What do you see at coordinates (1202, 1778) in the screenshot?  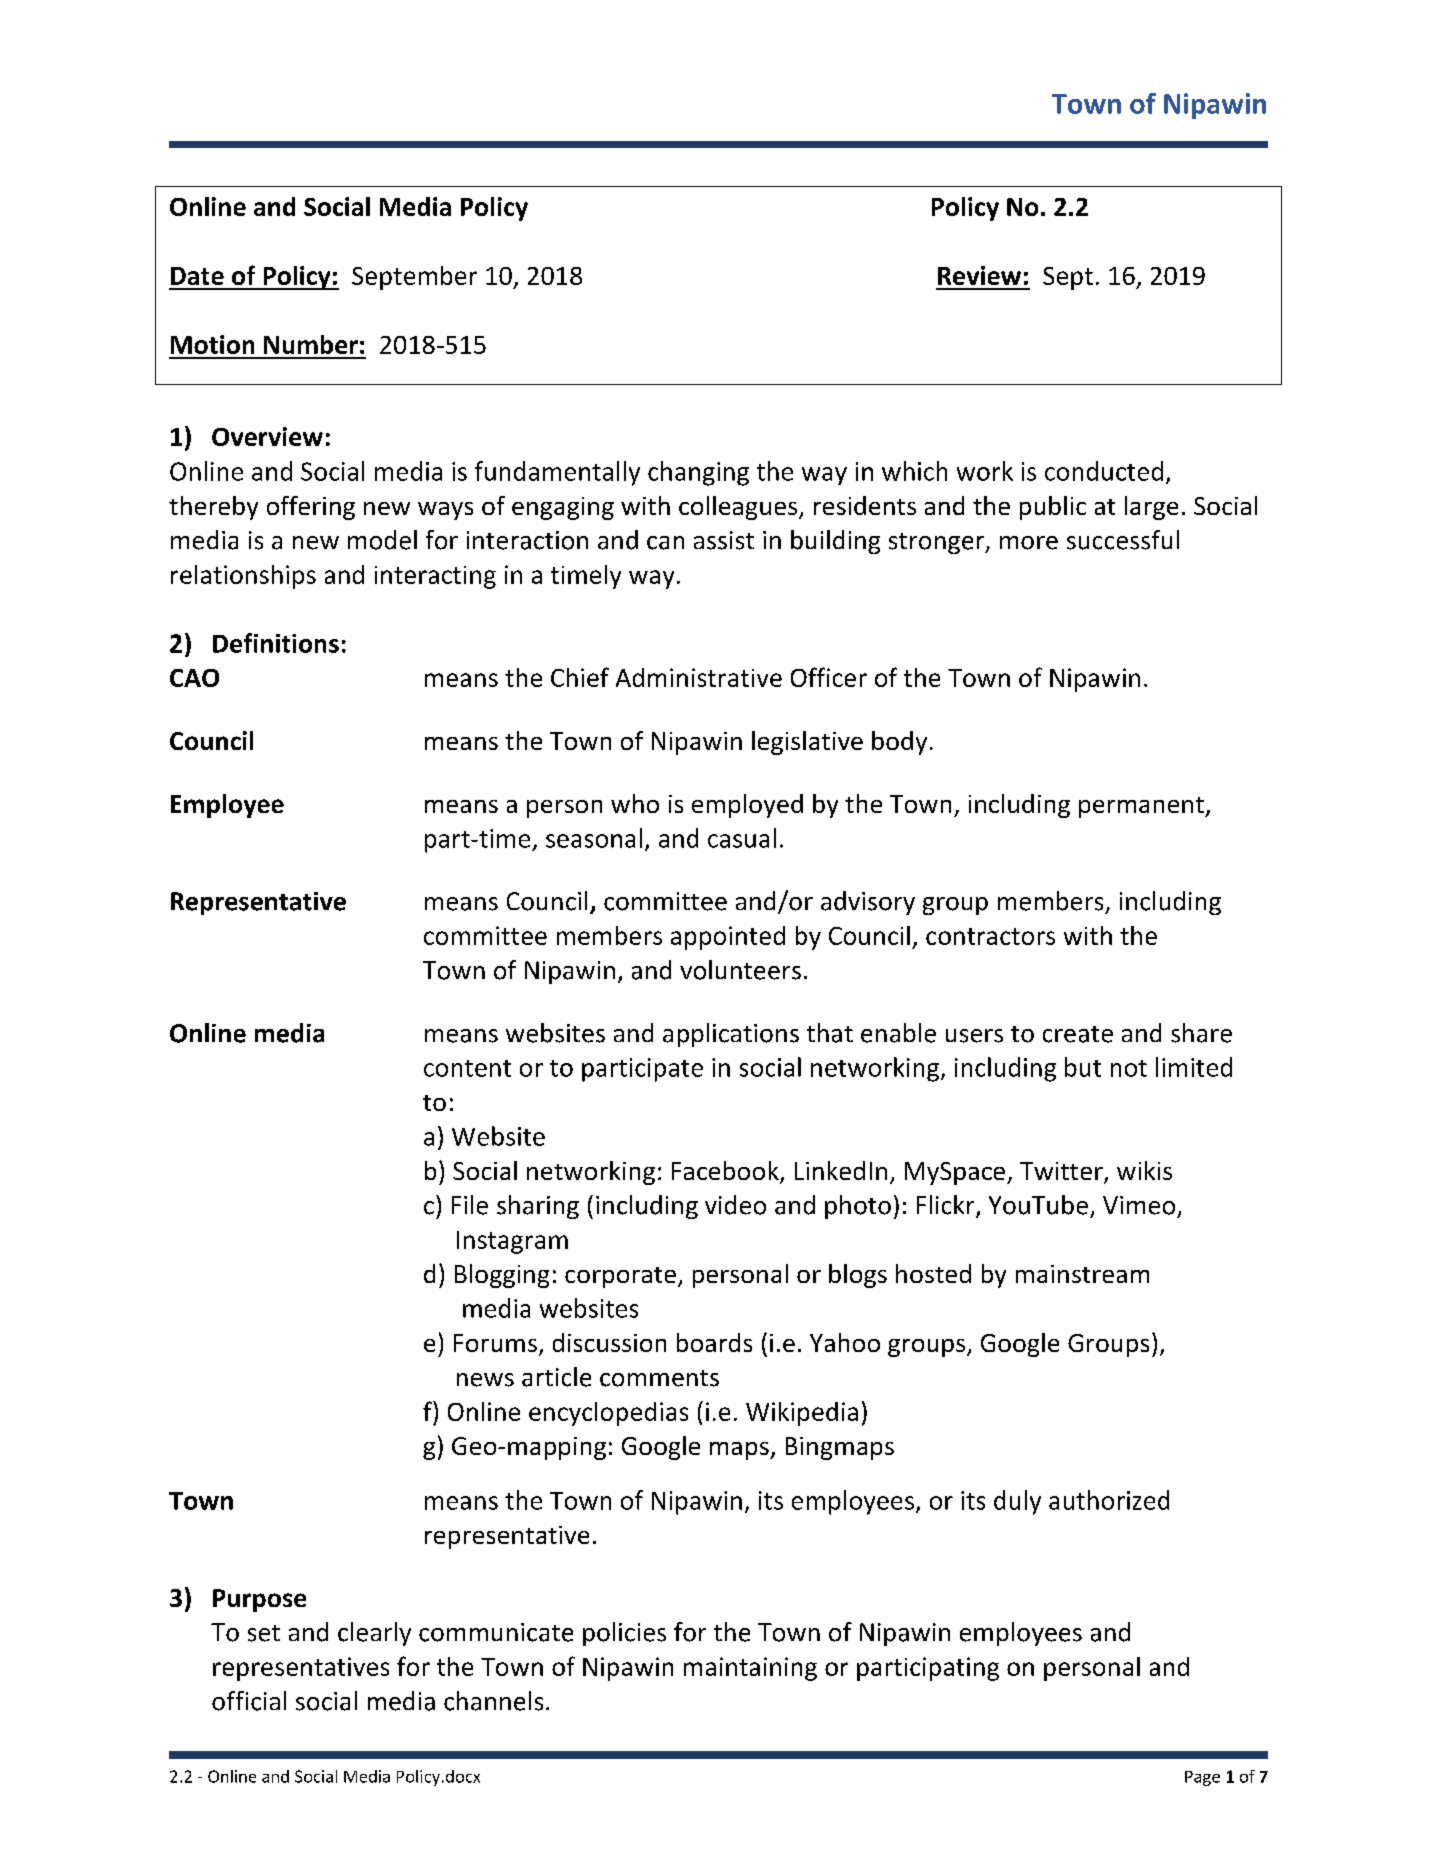 I see `Page` at bounding box center [1202, 1778].
